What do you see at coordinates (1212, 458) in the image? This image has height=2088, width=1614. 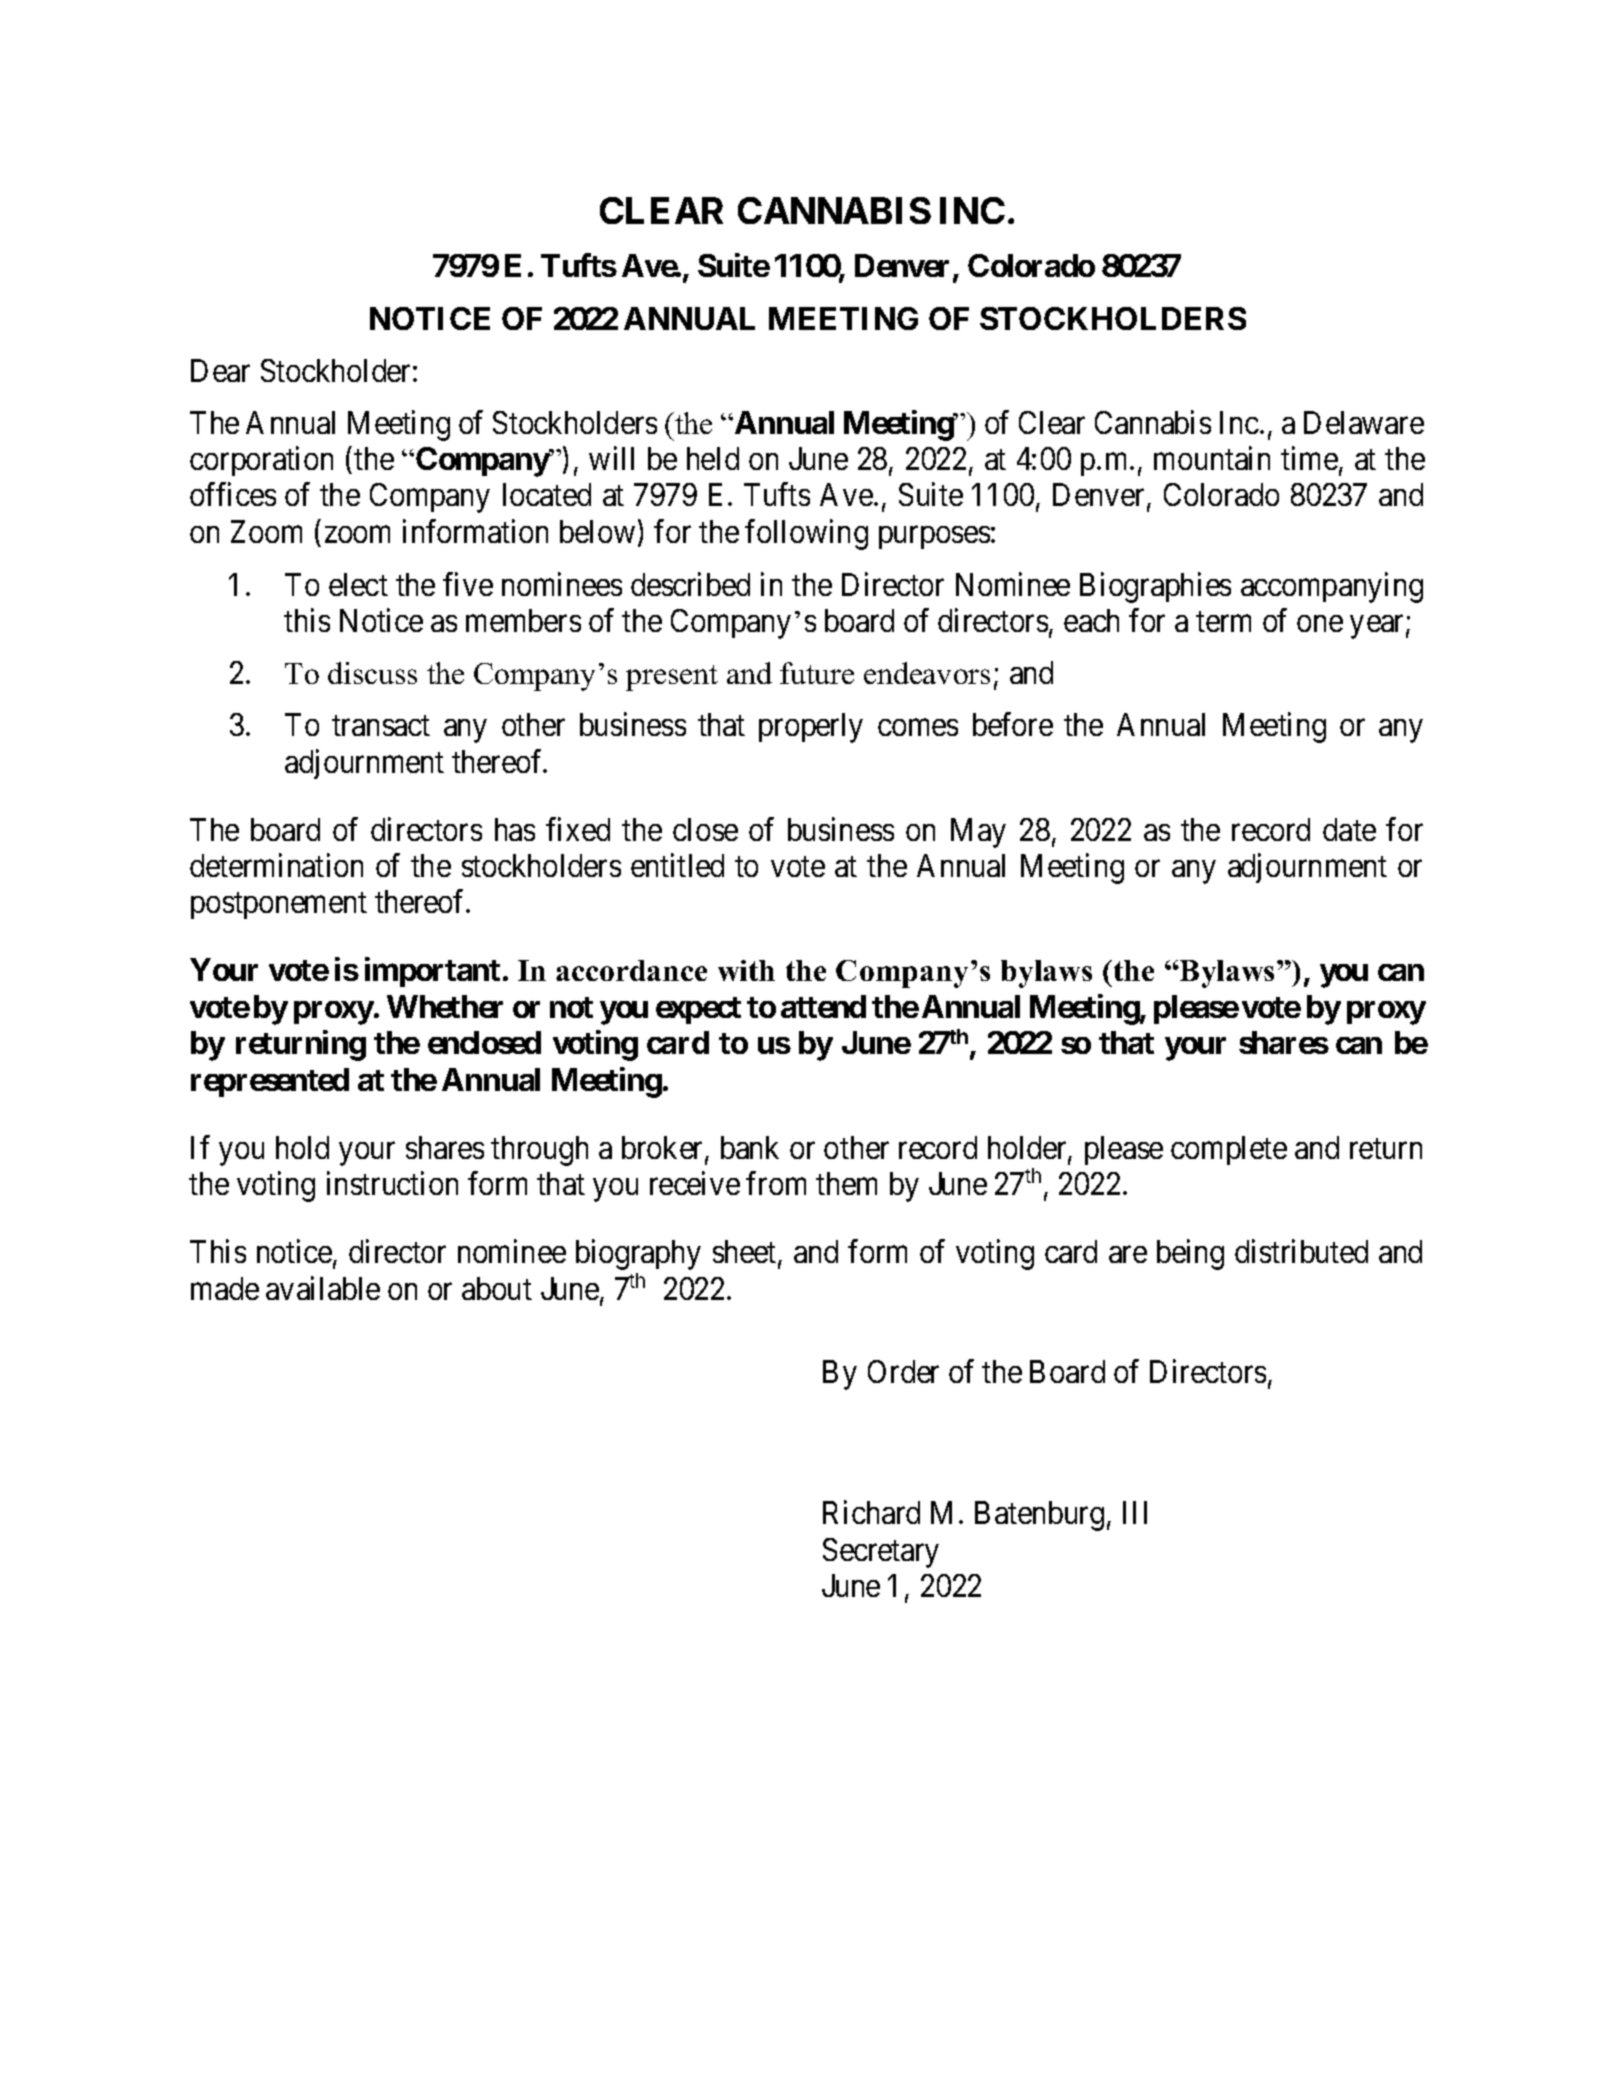 I see `mountain` at bounding box center [1212, 458].
